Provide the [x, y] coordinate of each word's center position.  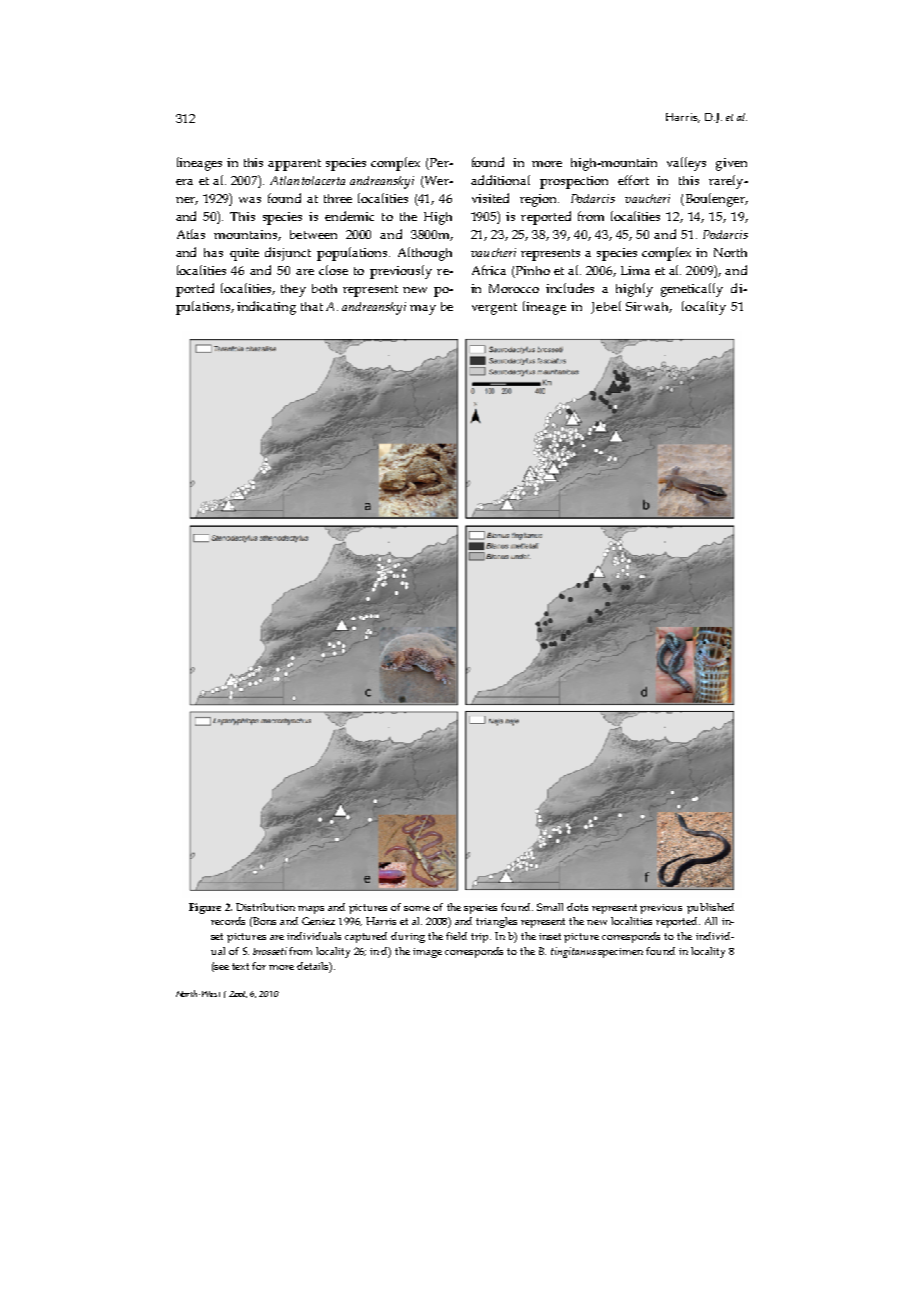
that [312, 306]
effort [633, 180]
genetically [692, 290]
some [417, 908]
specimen [620, 953]
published [710, 908]
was [250, 200]
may [423, 310]
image [427, 953]
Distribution [265, 907]
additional [500, 180]
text [240, 966]
